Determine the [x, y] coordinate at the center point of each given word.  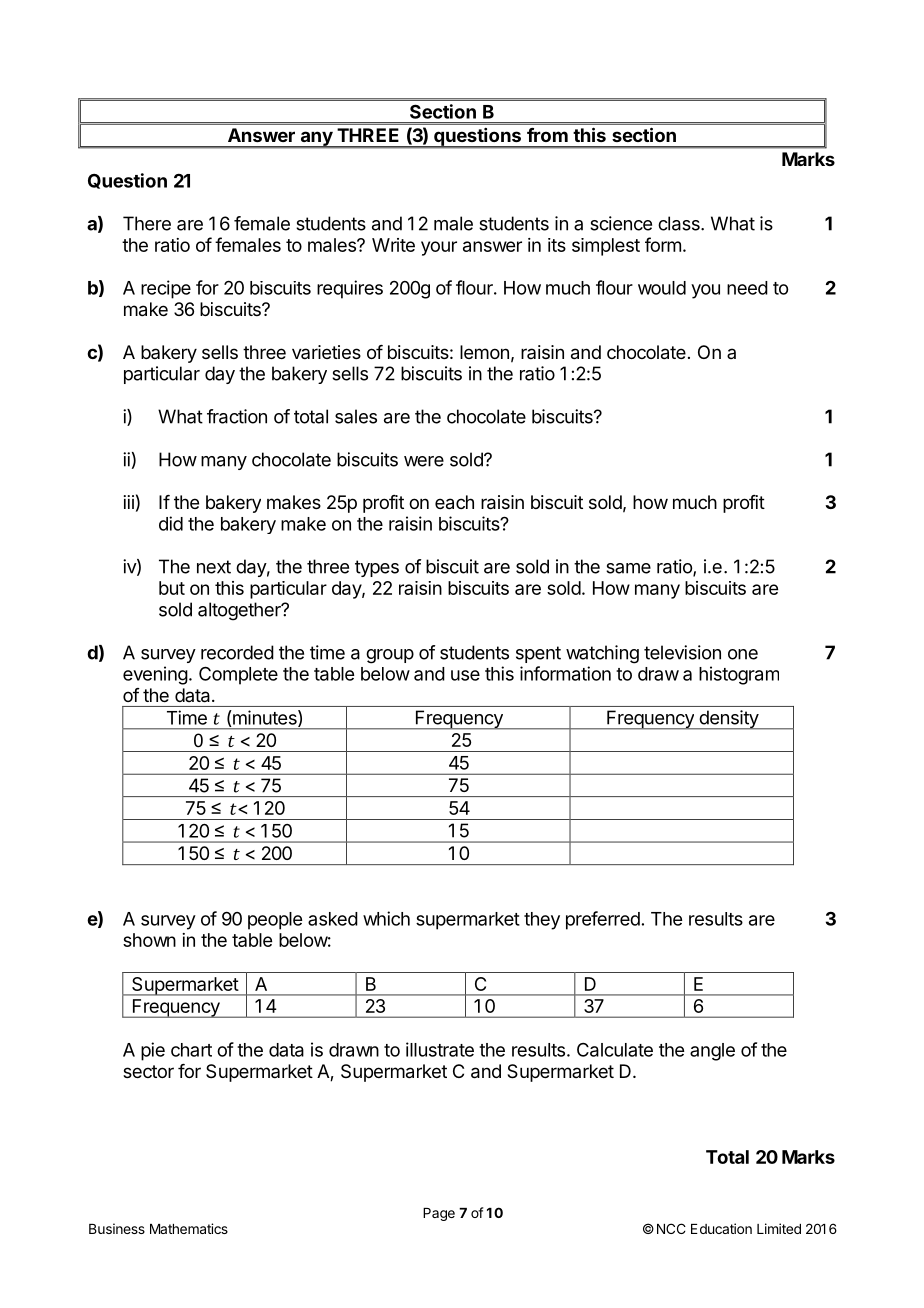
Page [439, 1214]
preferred [603, 920]
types [377, 568]
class [680, 223]
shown [149, 940]
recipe [166, 289]
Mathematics [189, 1228]
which [386, 918]
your [439, 248]
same [628, 568]
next [214, 567]
